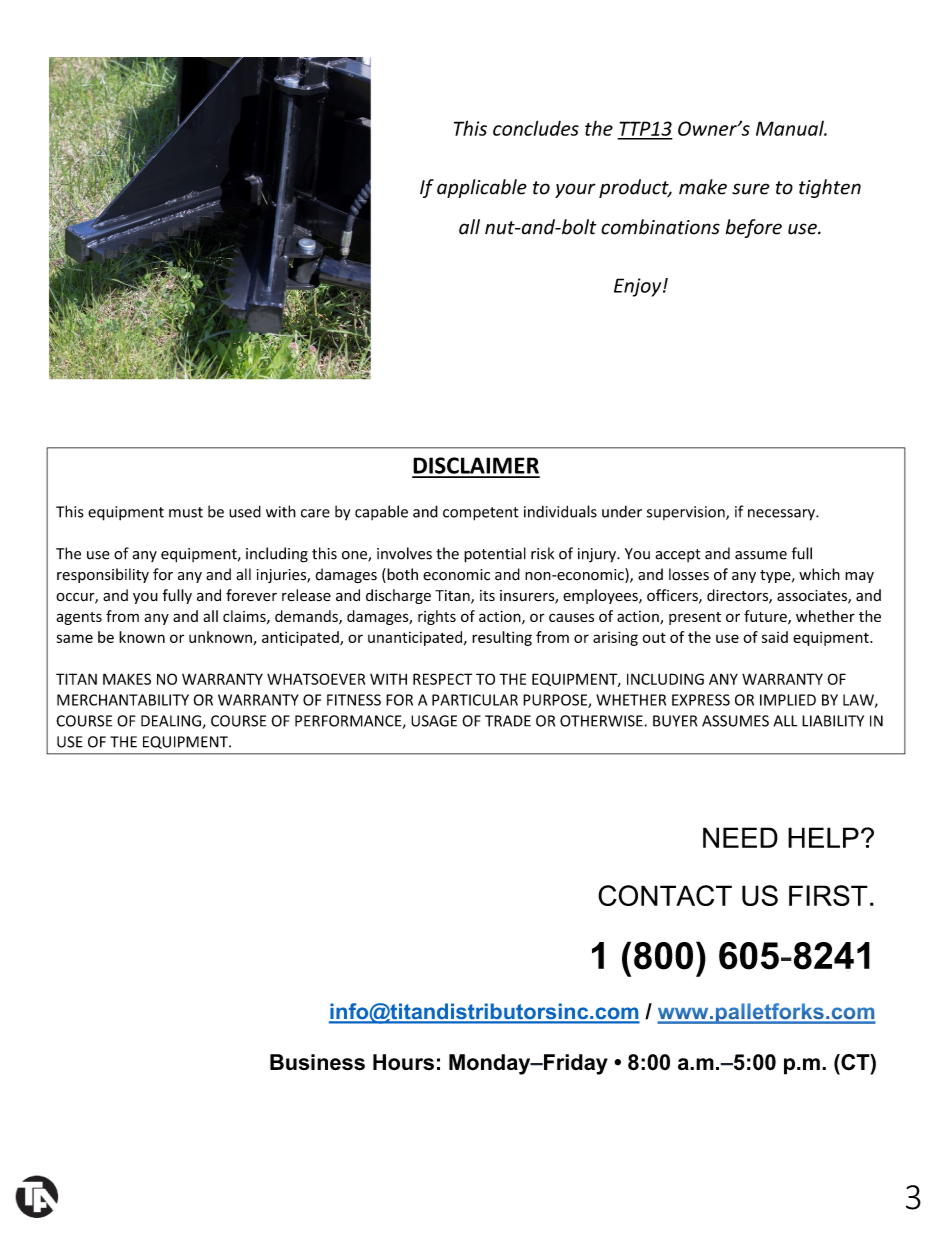 Image resolution: width=952 pixels, height=1233 pixels. I want to click on concludes, so click(536, 128).
